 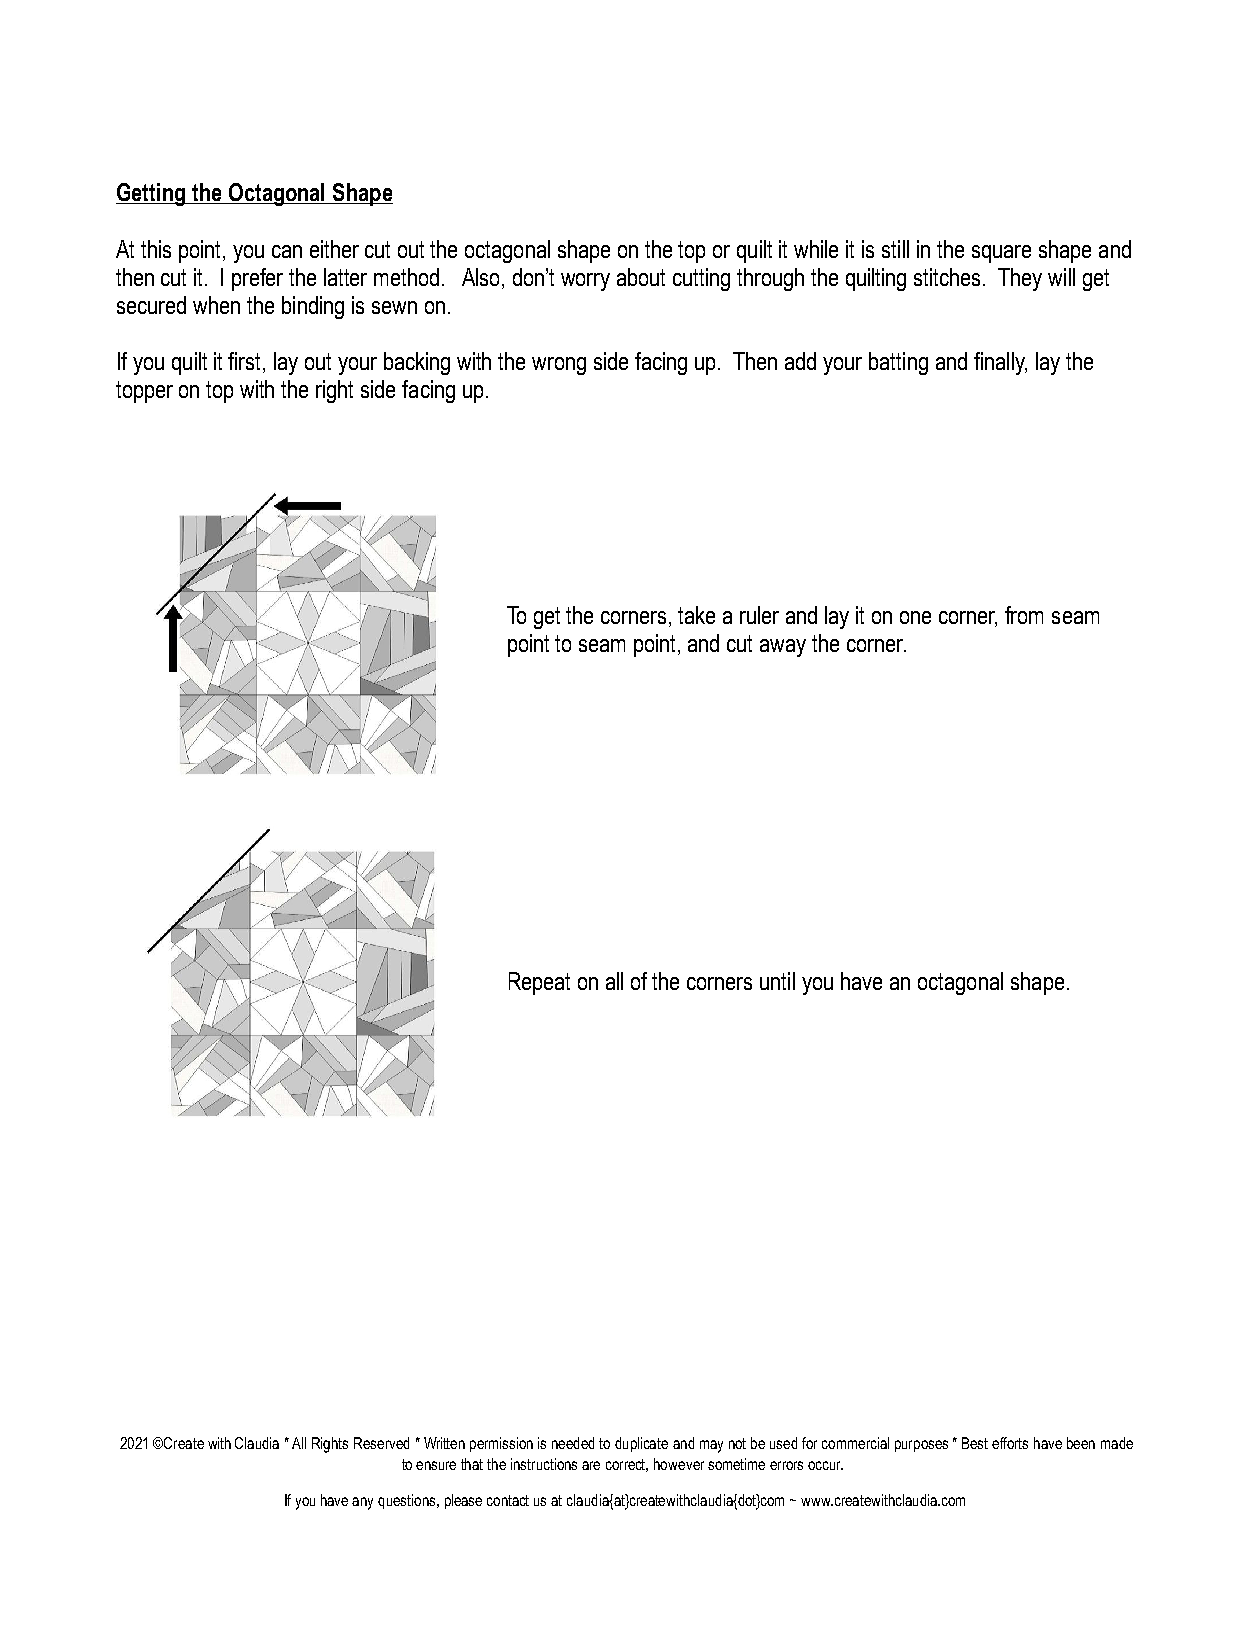 What do you see at coordinates (287, 251) in the image?
I see `can` at bounding box center [287, 251].
